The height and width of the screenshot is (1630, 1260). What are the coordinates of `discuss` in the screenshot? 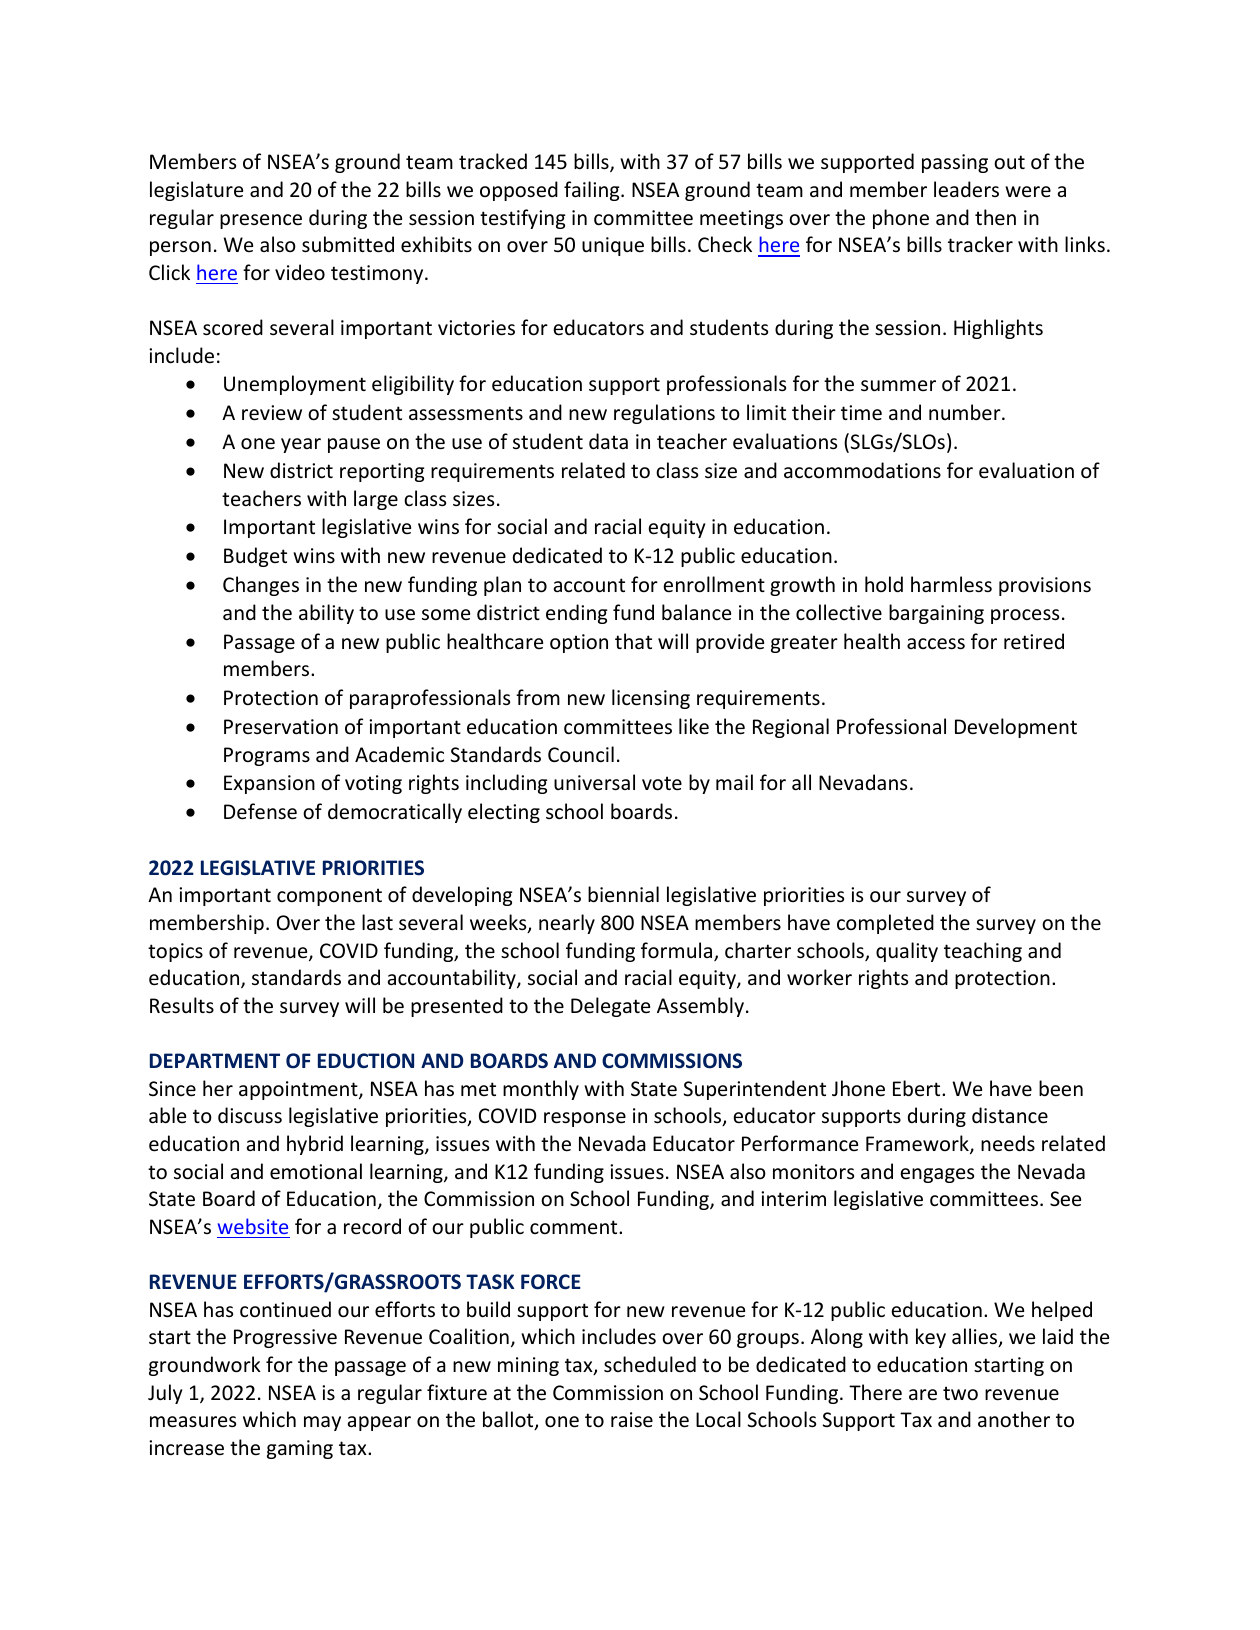 It's located at (250, 1115).
